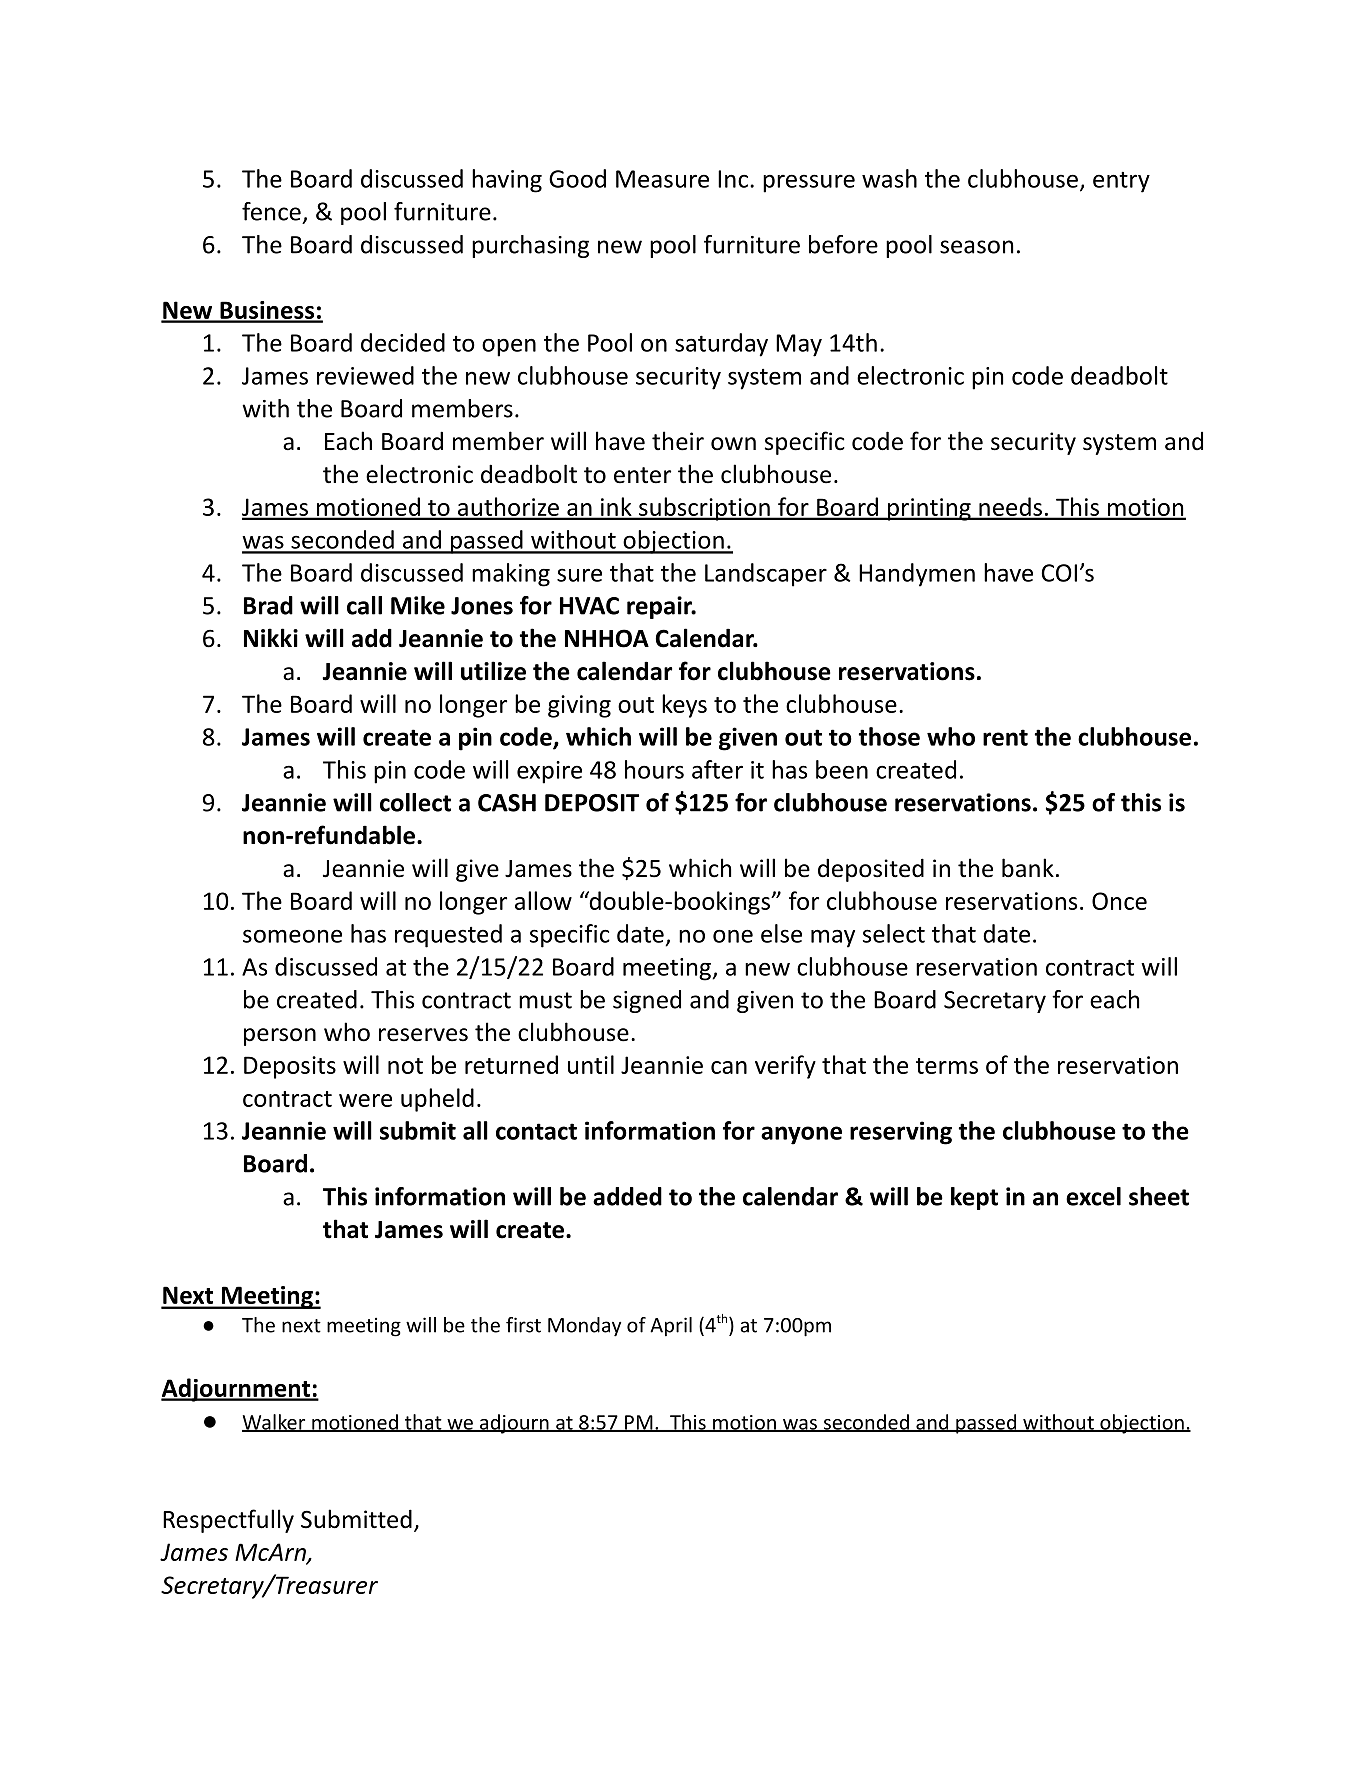 Image resolution: width=1372 pixels, height=1775 pixels. What do you see at coordinates (671, 1327) in the page?
I see `April` at bounding box center [671, 1327].
